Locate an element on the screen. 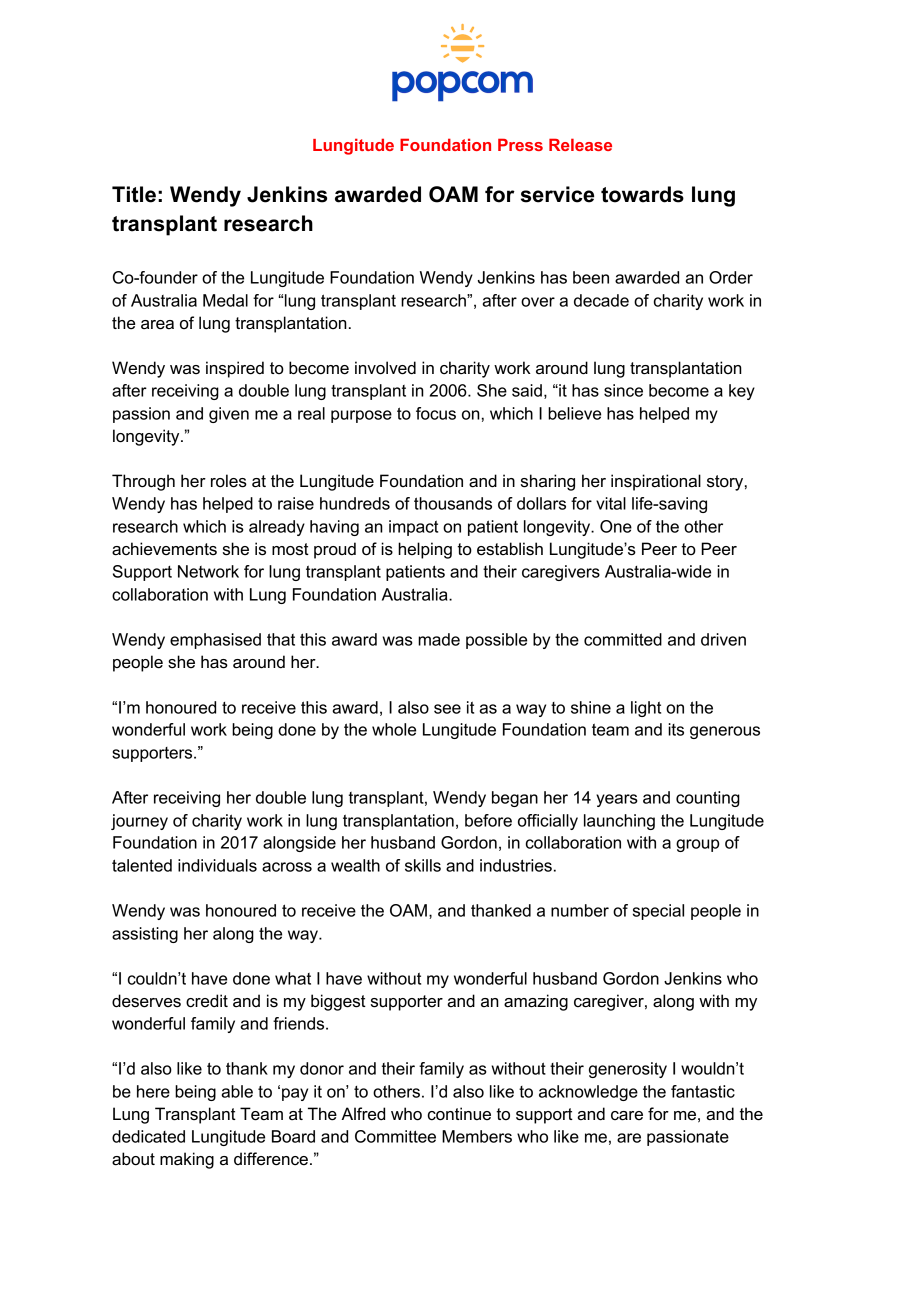  Press is located at coordinates (520, 144).
